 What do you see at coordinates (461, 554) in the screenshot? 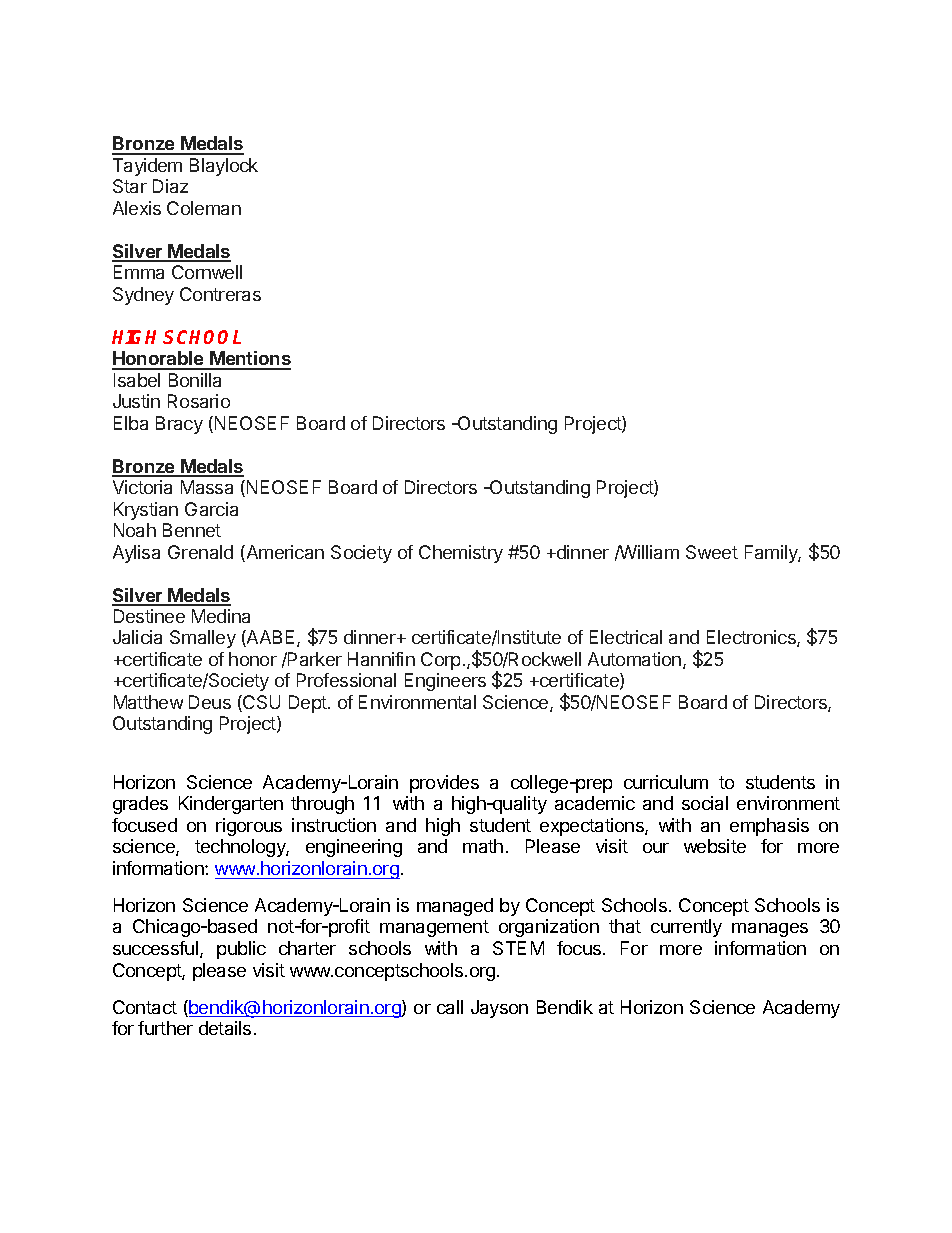
I see `Chemistry` at bounding box center [461, 554].
